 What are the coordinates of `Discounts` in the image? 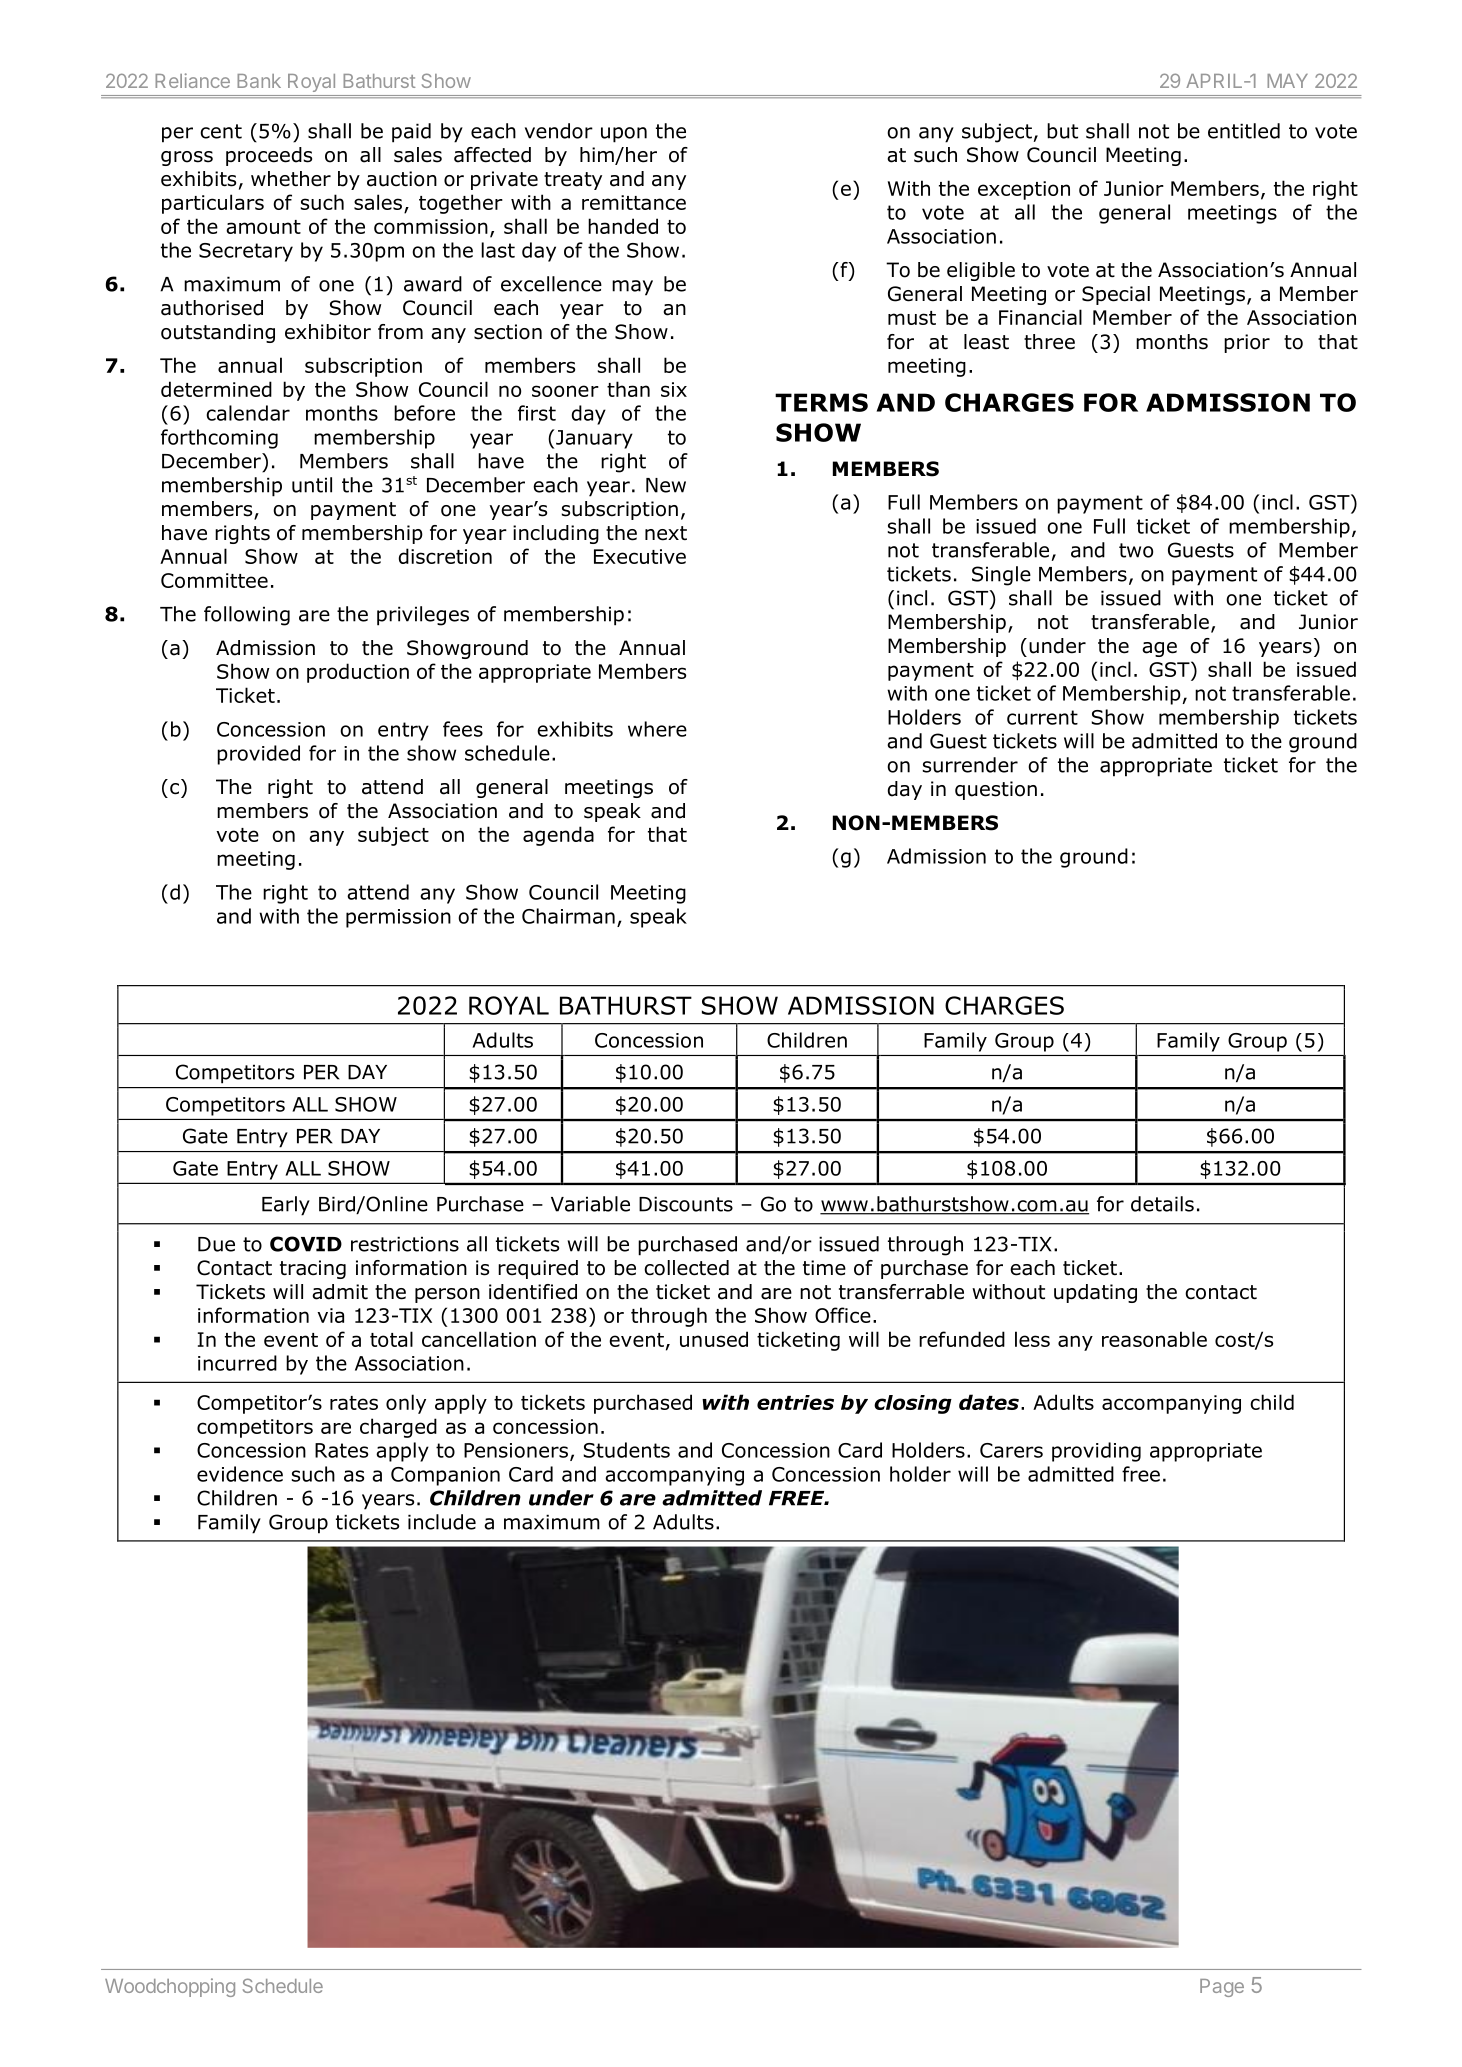 It's located at (686, 1204).
